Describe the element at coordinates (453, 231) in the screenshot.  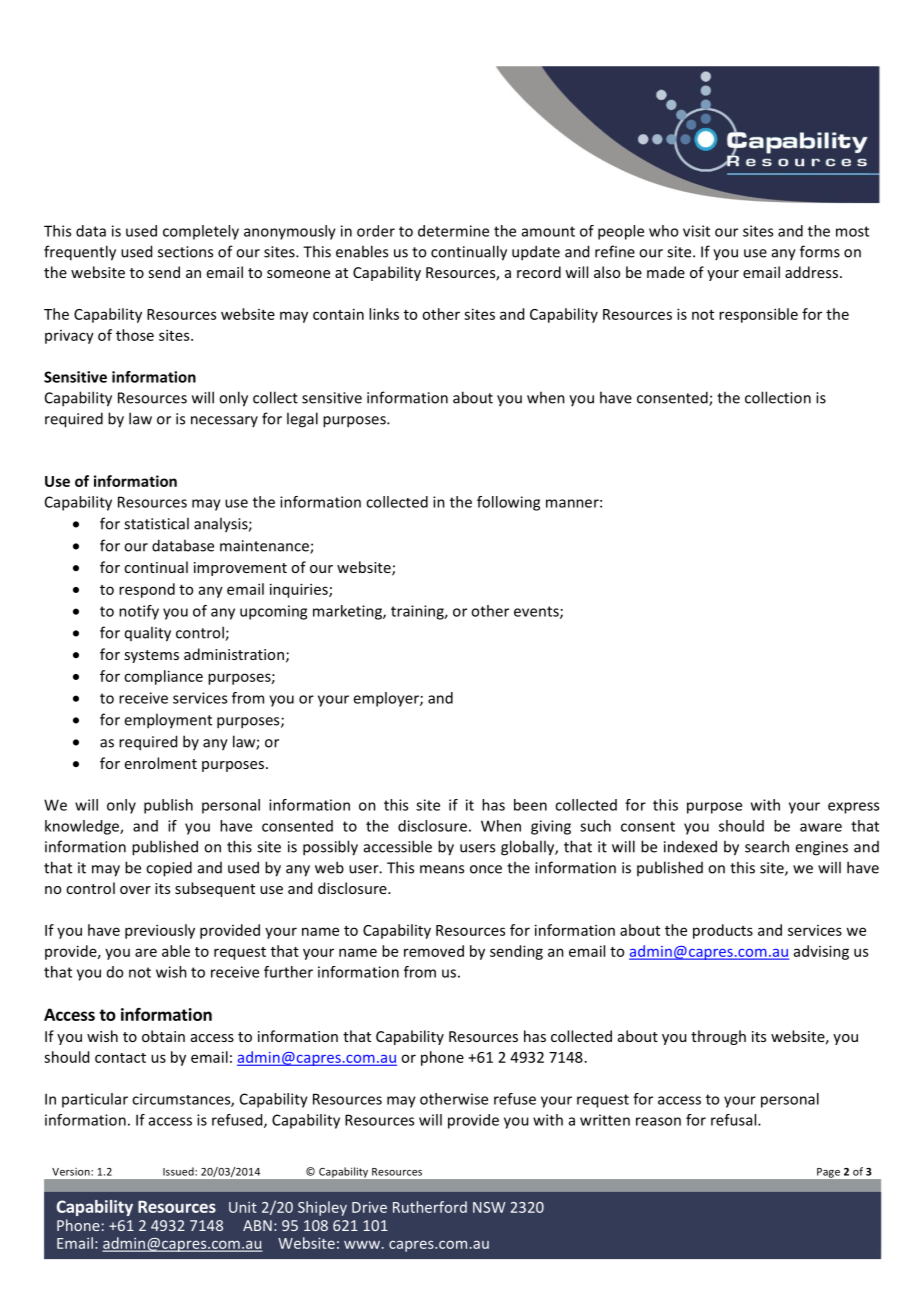
I see `determine` at that location.
